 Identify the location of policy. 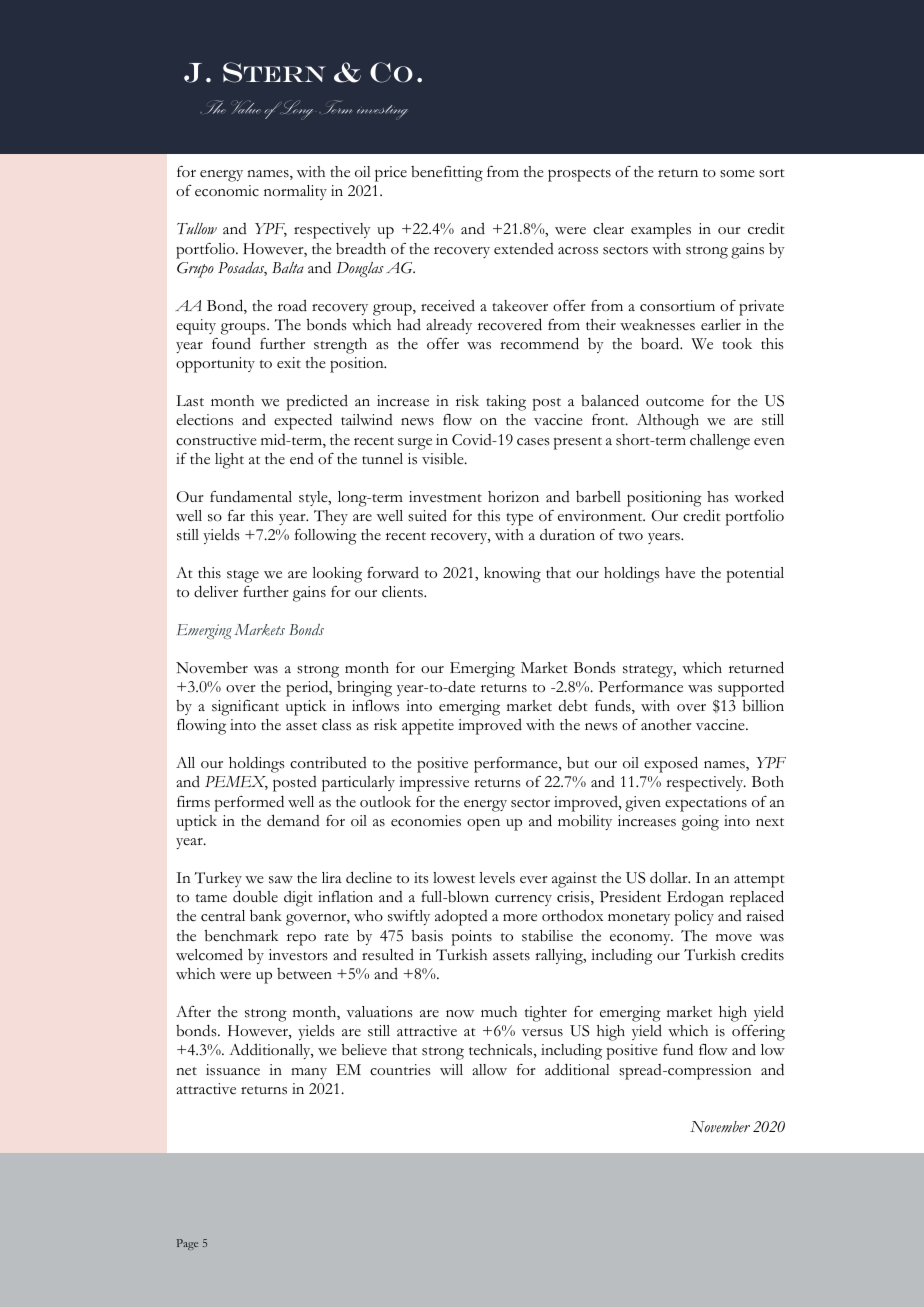
(694, 918).
